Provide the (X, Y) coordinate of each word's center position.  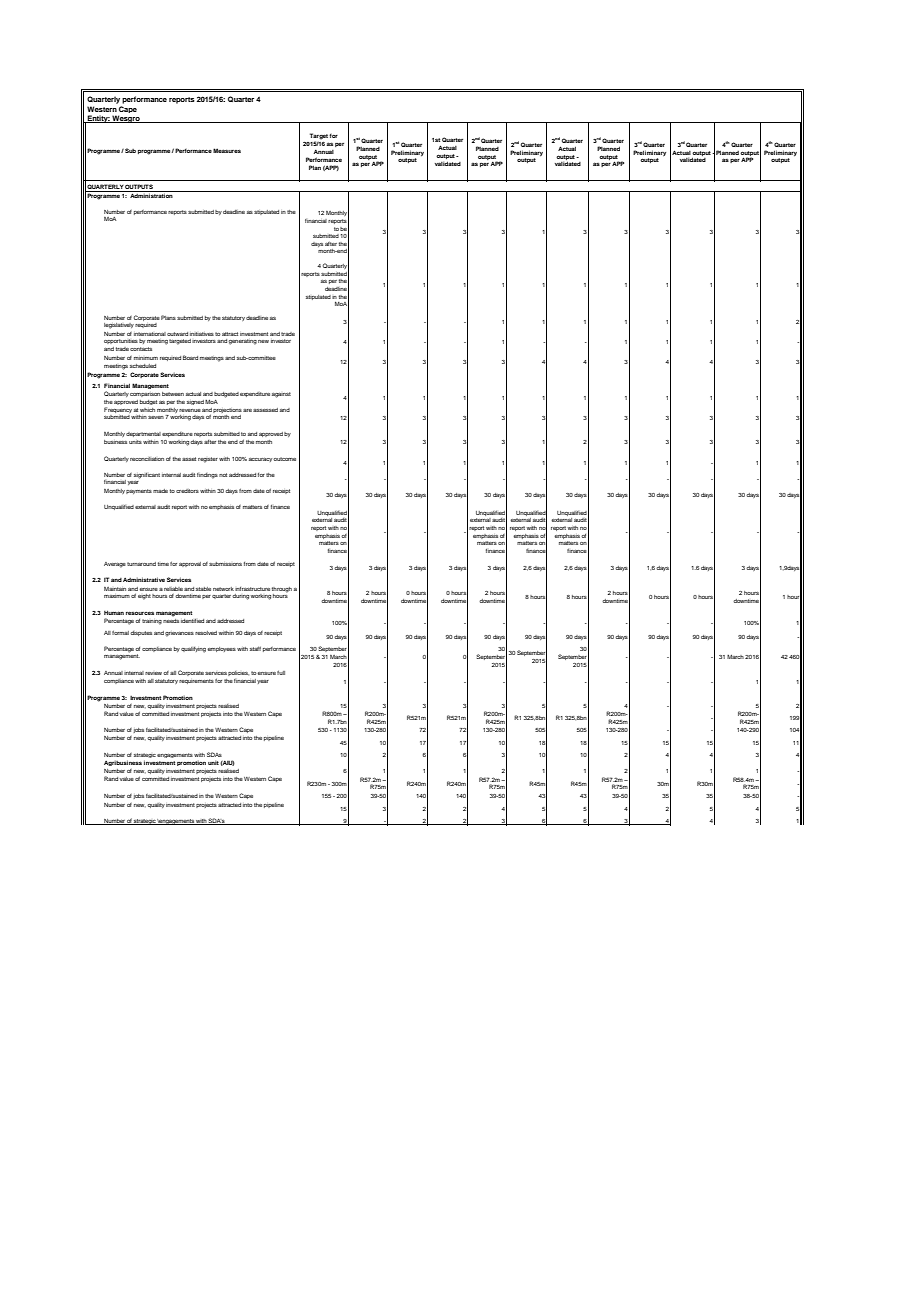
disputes (141, 633)
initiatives (202, 334)
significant (147, 476)
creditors (187, 491)
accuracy (261, 460)
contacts (141, 349)
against (281, 395)
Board (190, 357)
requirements (196, 681)
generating (243, 342)
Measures (227, 150)
